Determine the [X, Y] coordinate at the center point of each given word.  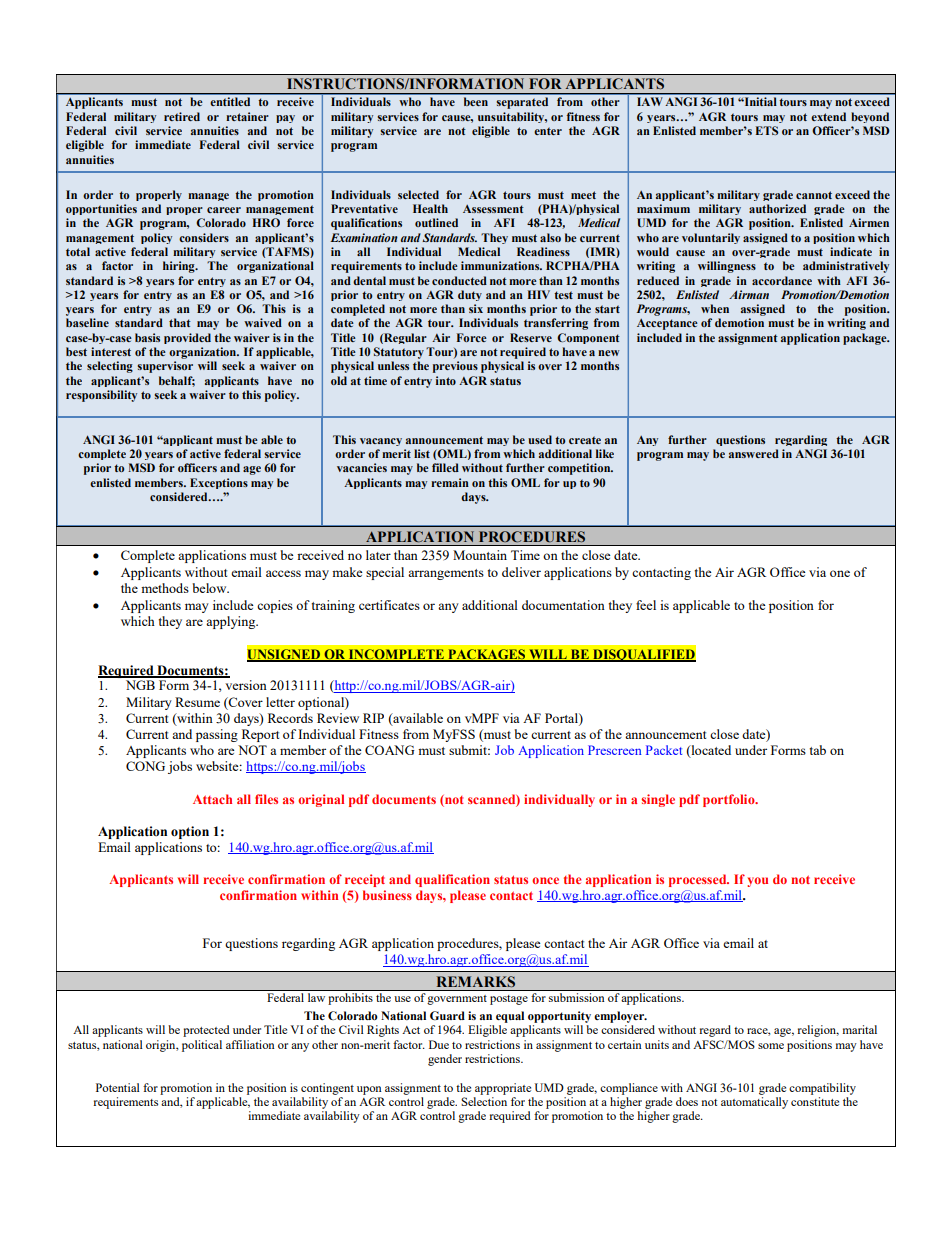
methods [165, 588]
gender [445, 1060]
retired [182, 116]
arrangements [446, 574]
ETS [767, 130]
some [771, 1046]
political [202, 1046]
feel [646, 605]
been [476, 101]
